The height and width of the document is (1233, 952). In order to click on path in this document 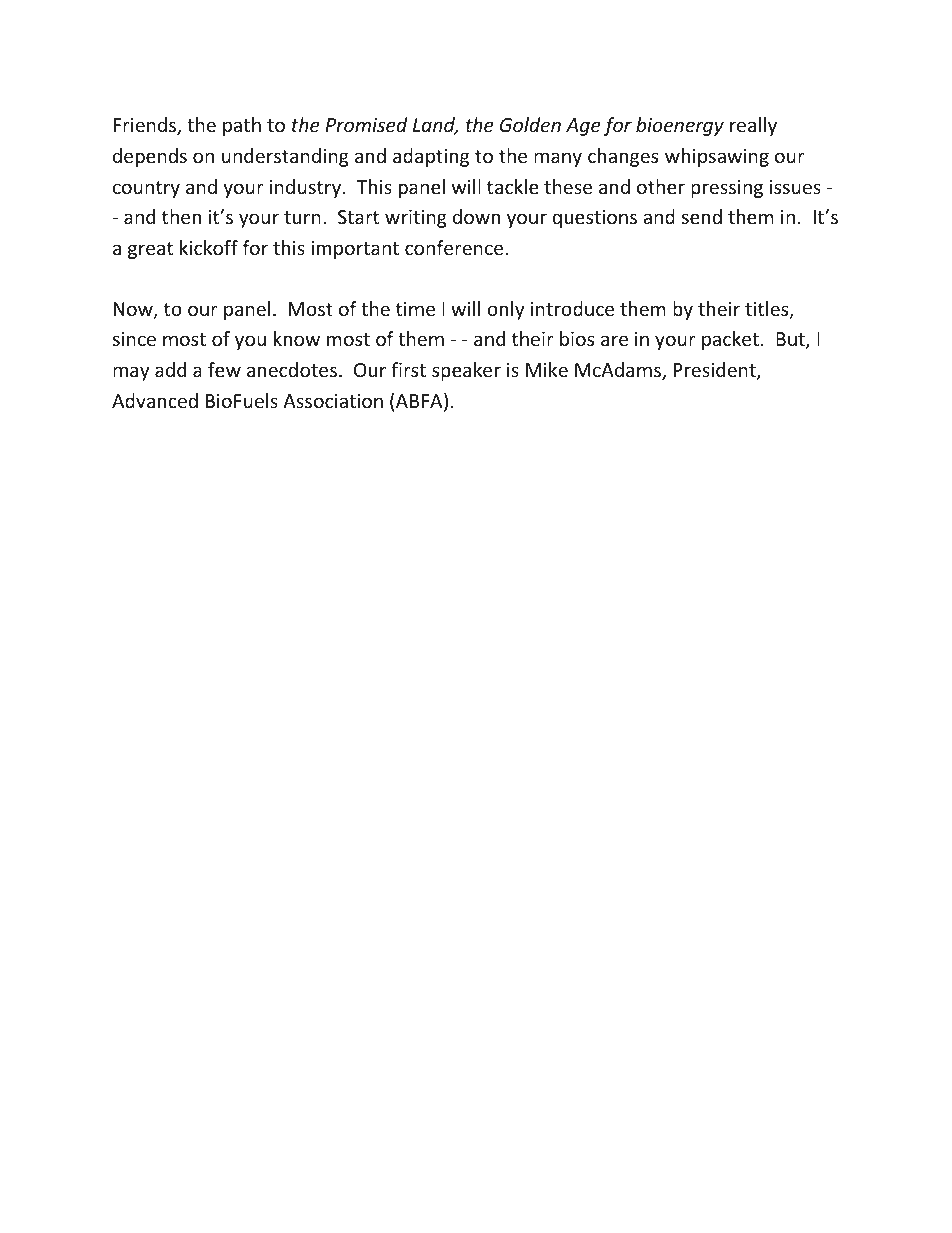, I will do `click(242, 126)`.
